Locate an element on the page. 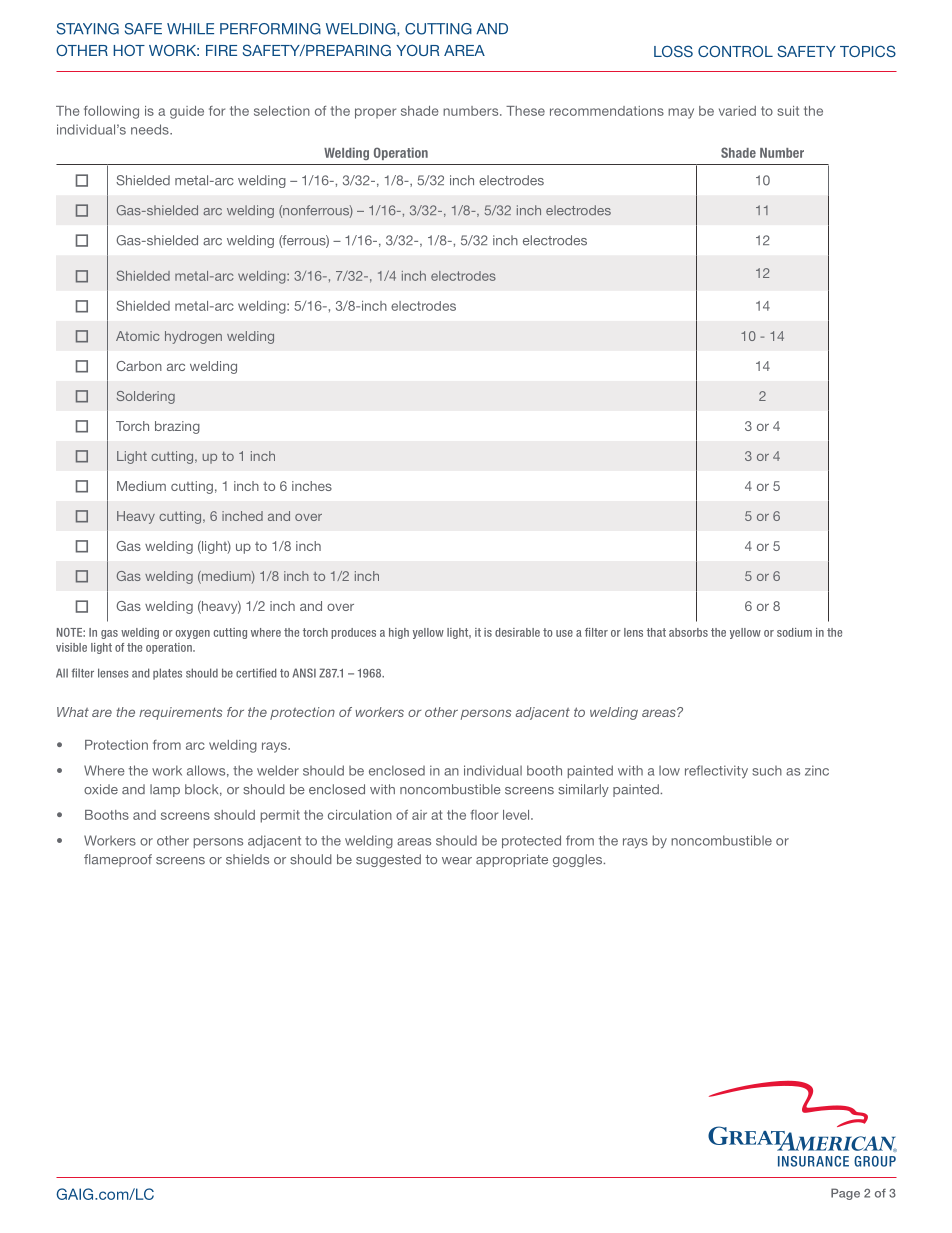  shields is located at coordinates (247, 859).
